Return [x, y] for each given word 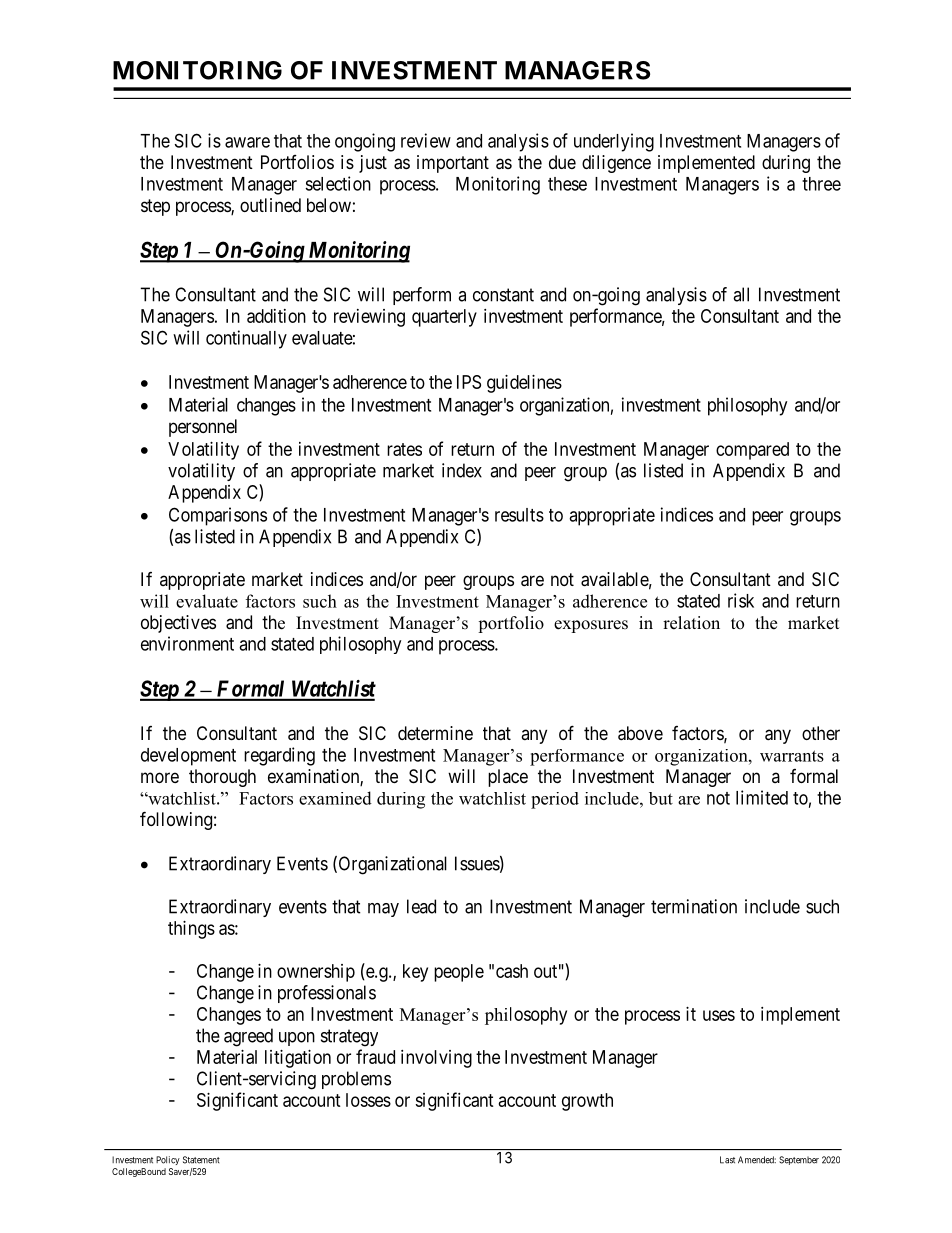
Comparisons [218, 516]
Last [727, 1160]
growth [587, 1102]
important [453, 164]
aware [247, 142]
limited [762, 797]
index [462, 470]
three [821, 184]
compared [752, 451]
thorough [222, 778]
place [508, 778]
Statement [201, 1160]
